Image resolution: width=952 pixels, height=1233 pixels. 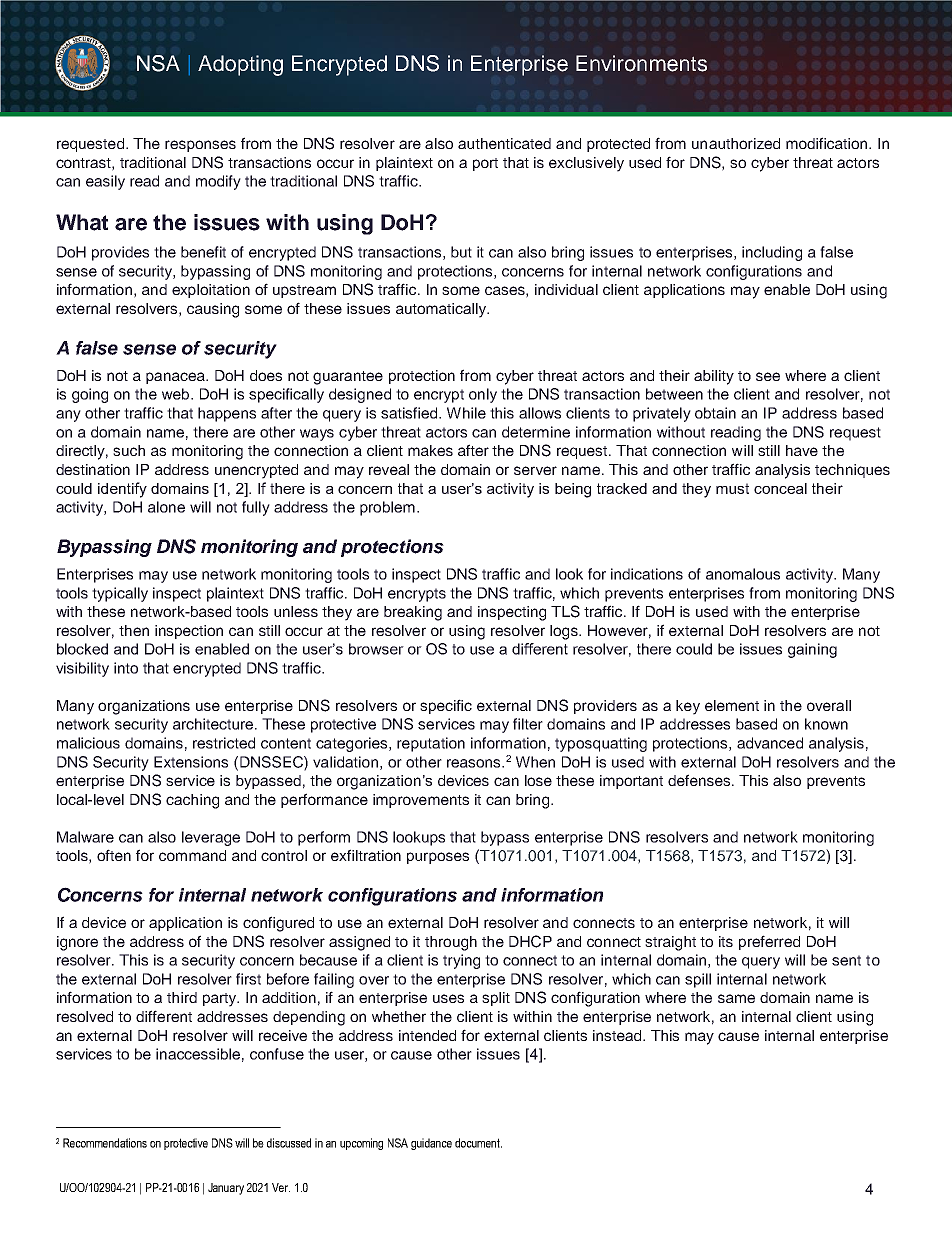 I want to click on exclusively, so click(x=586, y=164).
